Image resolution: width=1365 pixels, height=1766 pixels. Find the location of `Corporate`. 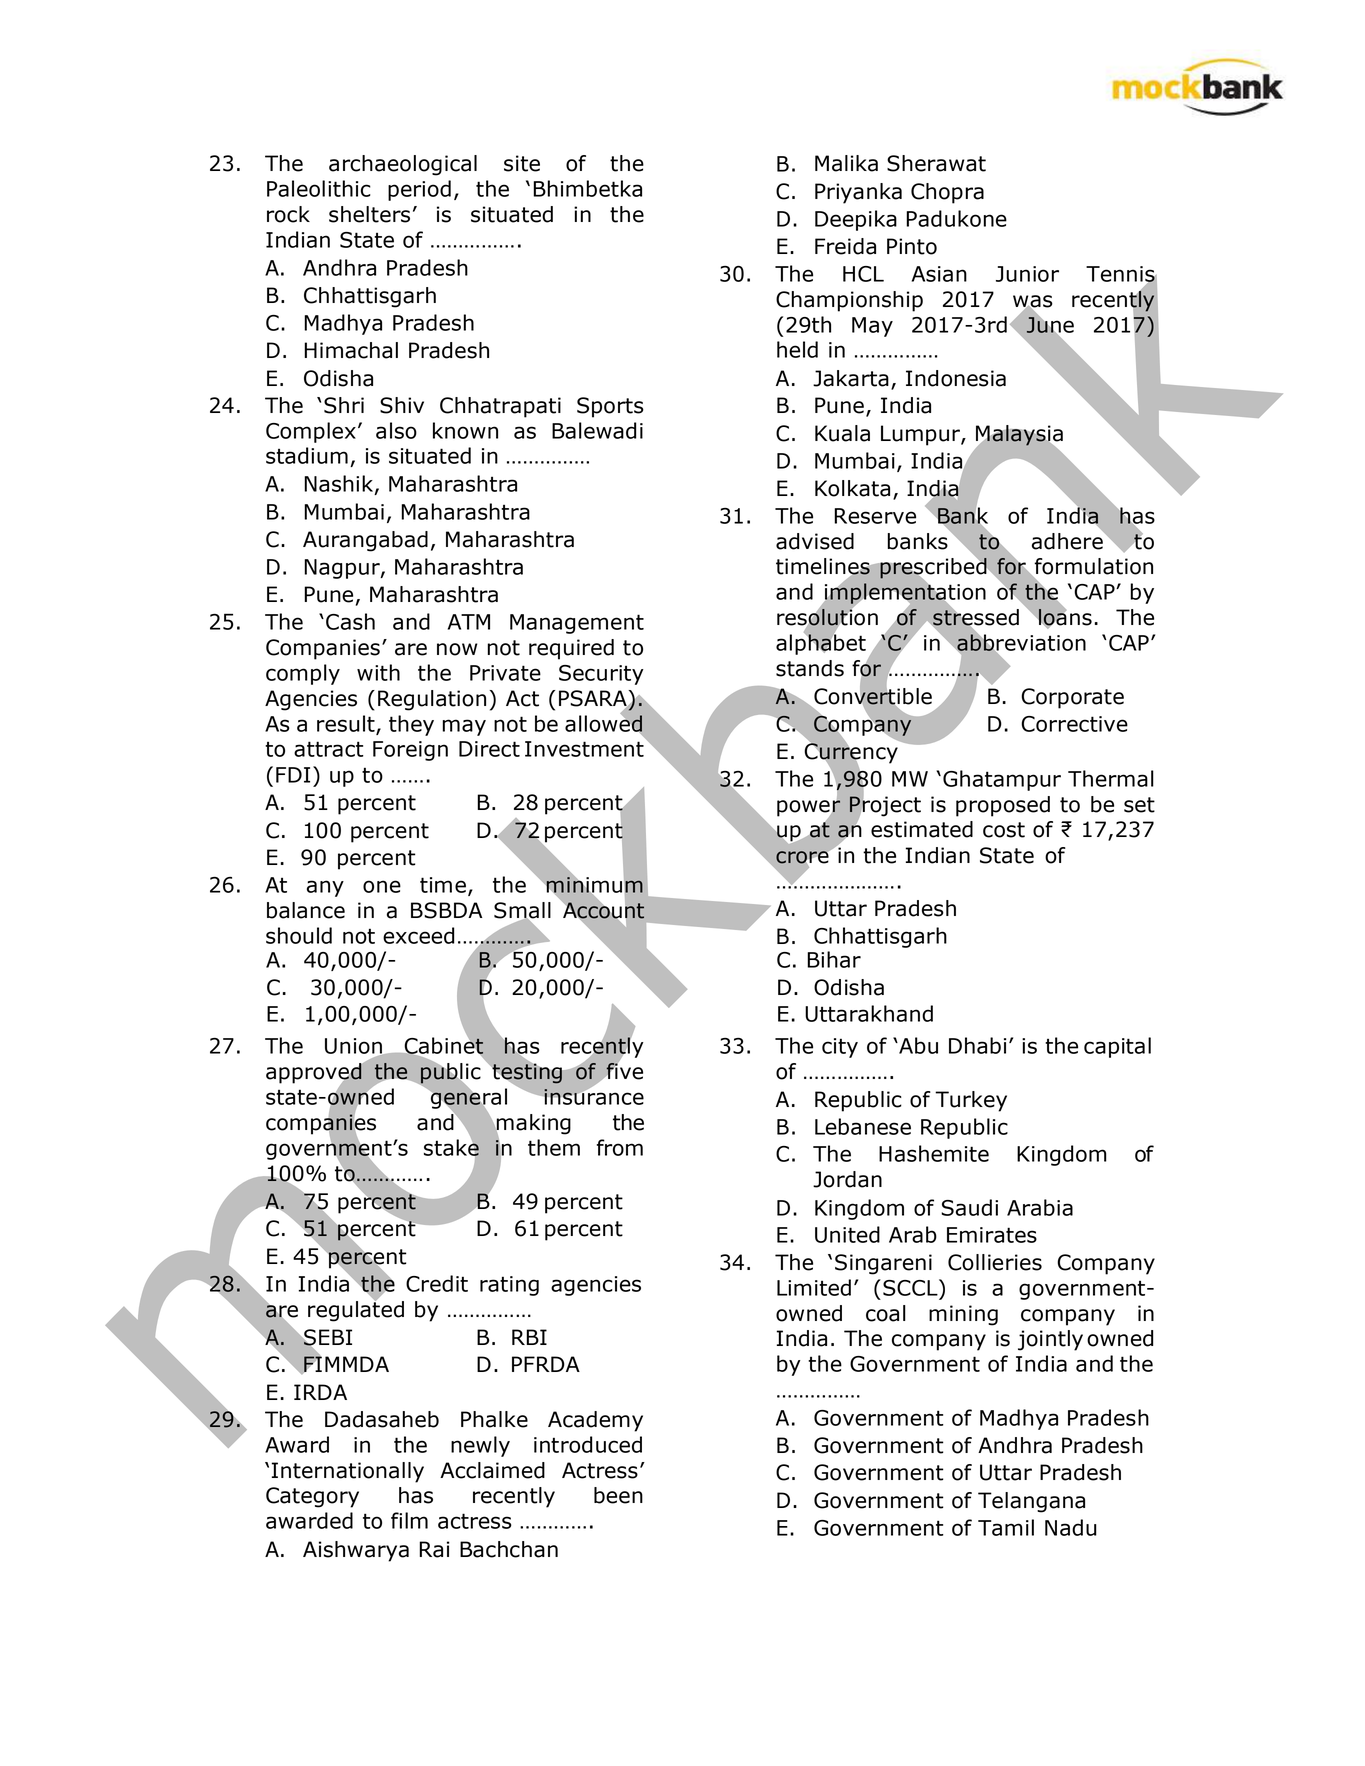

Corporate is located at coordinates (1072, 698).
